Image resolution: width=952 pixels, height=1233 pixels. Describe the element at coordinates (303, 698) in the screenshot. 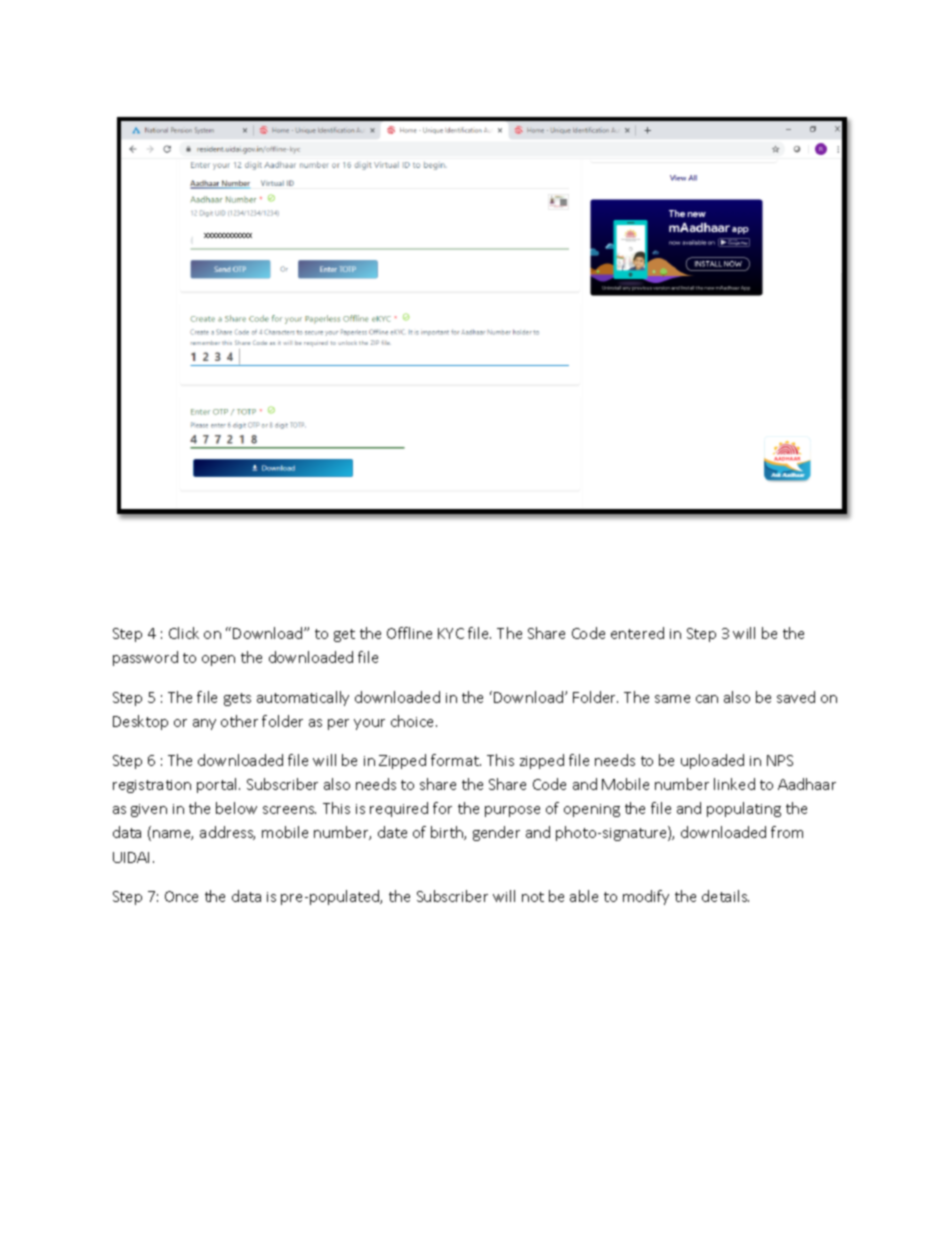

I see `automatically` at that location.
